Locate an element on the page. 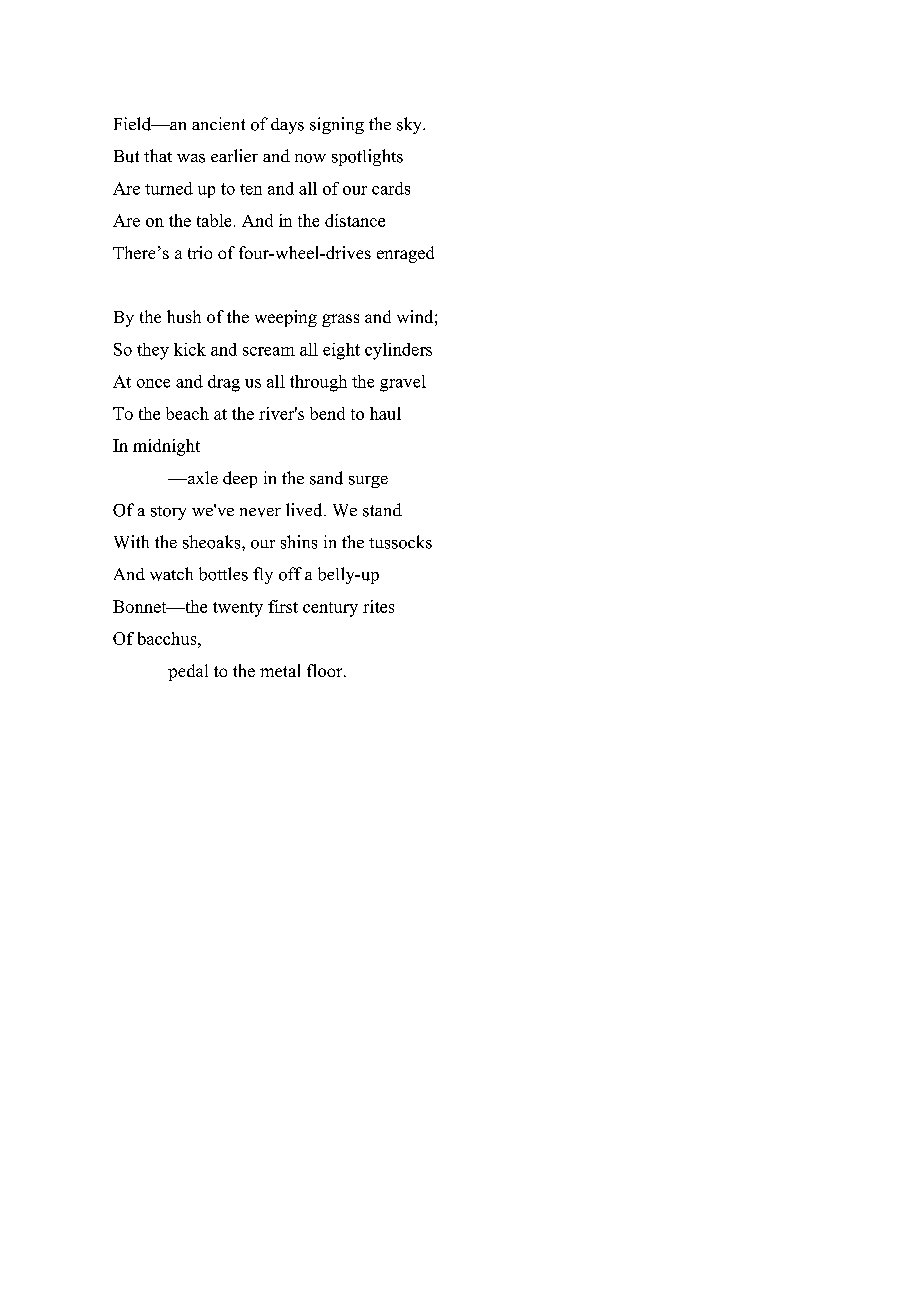 This image has width=924, height=1308. weeping is located at coordinates (286, 318).
